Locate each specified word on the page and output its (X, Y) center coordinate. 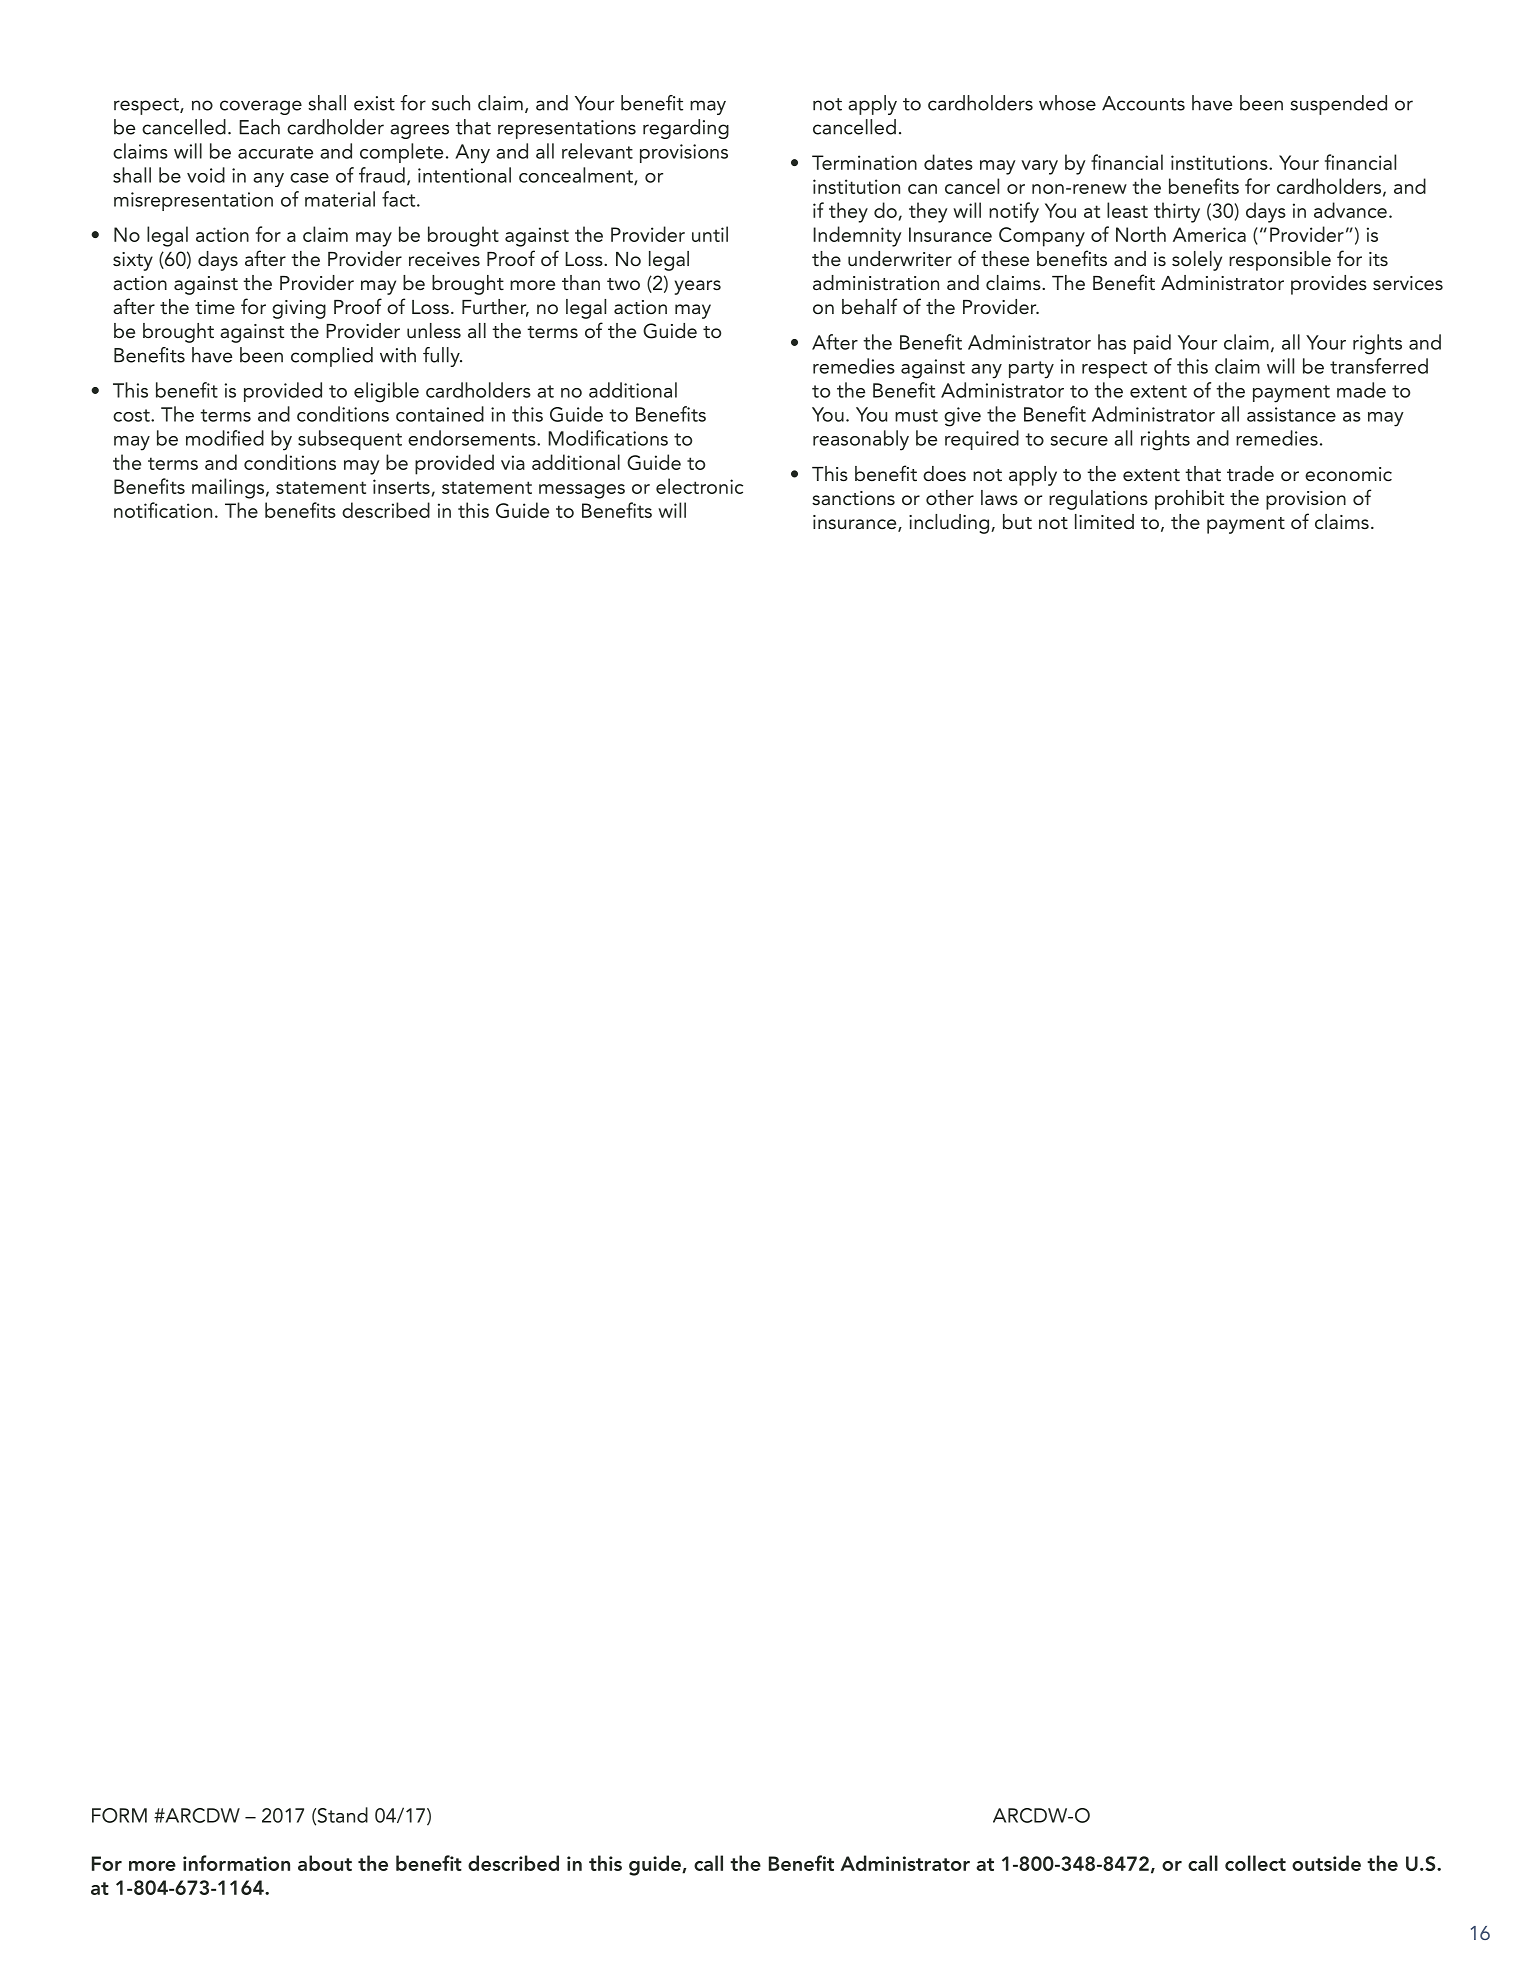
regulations (1098, 500)
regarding (686, 129)
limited (1104, 521)
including (949, 524)
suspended (1338, 105)
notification (163, 510)
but (1017, 521)
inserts (401, 486)
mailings (228, 488)
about (325, 1863)
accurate (275, 152)
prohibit (1189, 500)
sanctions (853, 498)
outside (1326, 1863)
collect (1255, 1863)
